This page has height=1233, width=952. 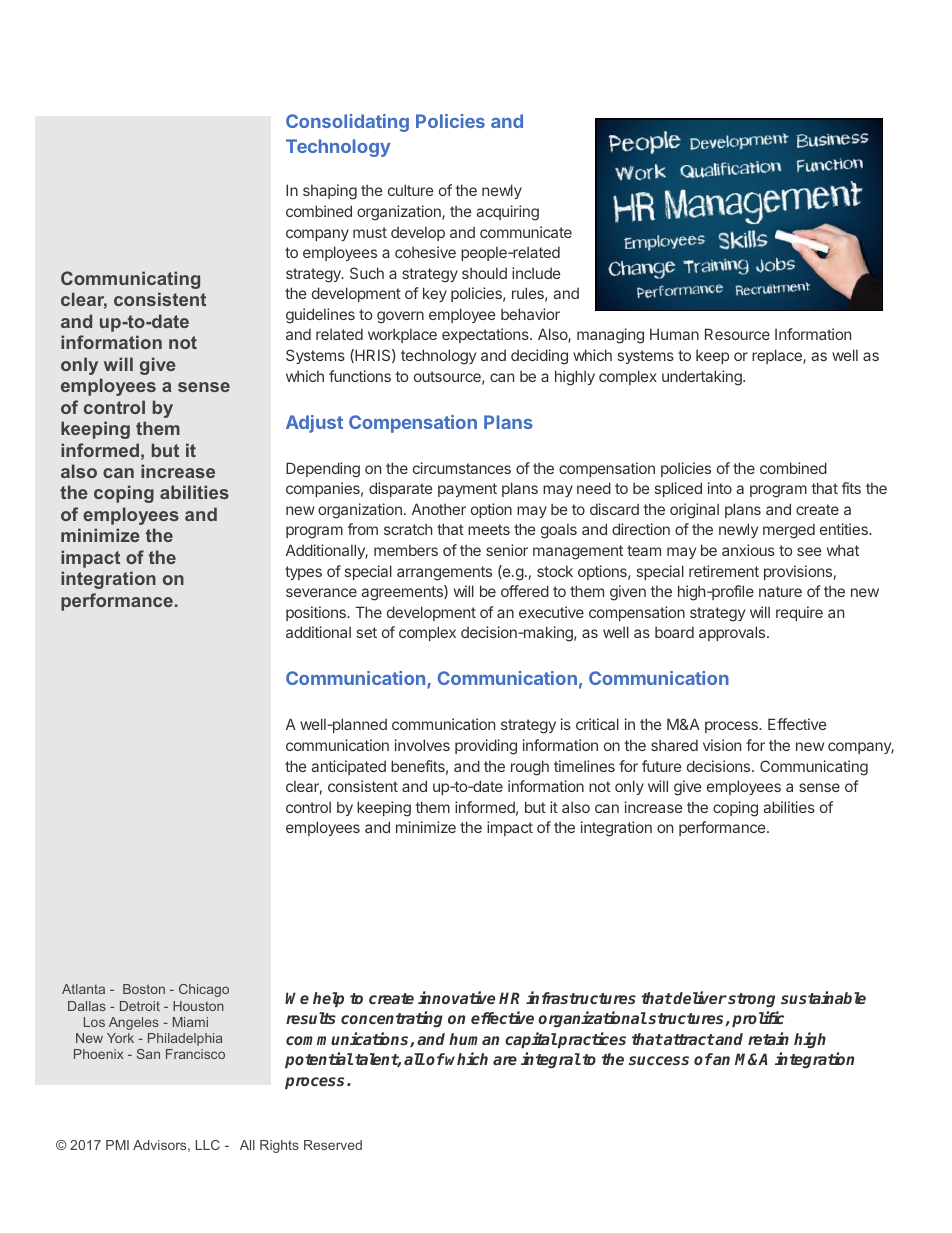 What do you see at coordinates (531, 1040) in the page?
I see `capital` at bounding box center [531, 1040].
